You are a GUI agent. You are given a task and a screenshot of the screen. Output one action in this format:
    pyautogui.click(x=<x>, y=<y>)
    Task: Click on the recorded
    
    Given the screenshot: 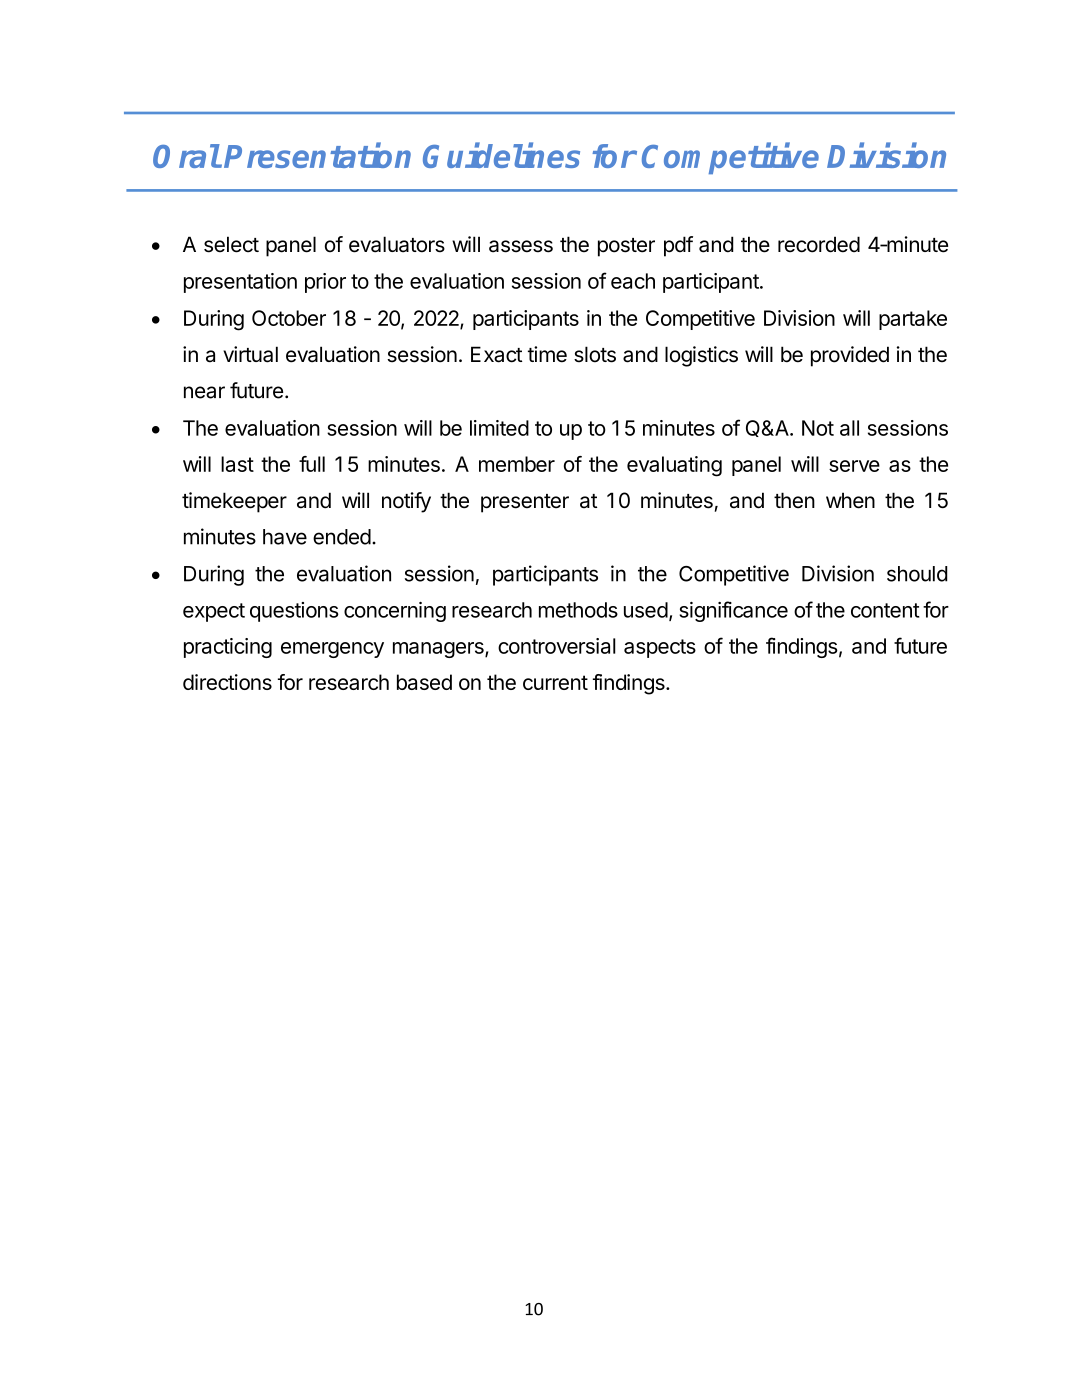 What is the action you would take?
    pyautogui.click(x=819, y=244)
